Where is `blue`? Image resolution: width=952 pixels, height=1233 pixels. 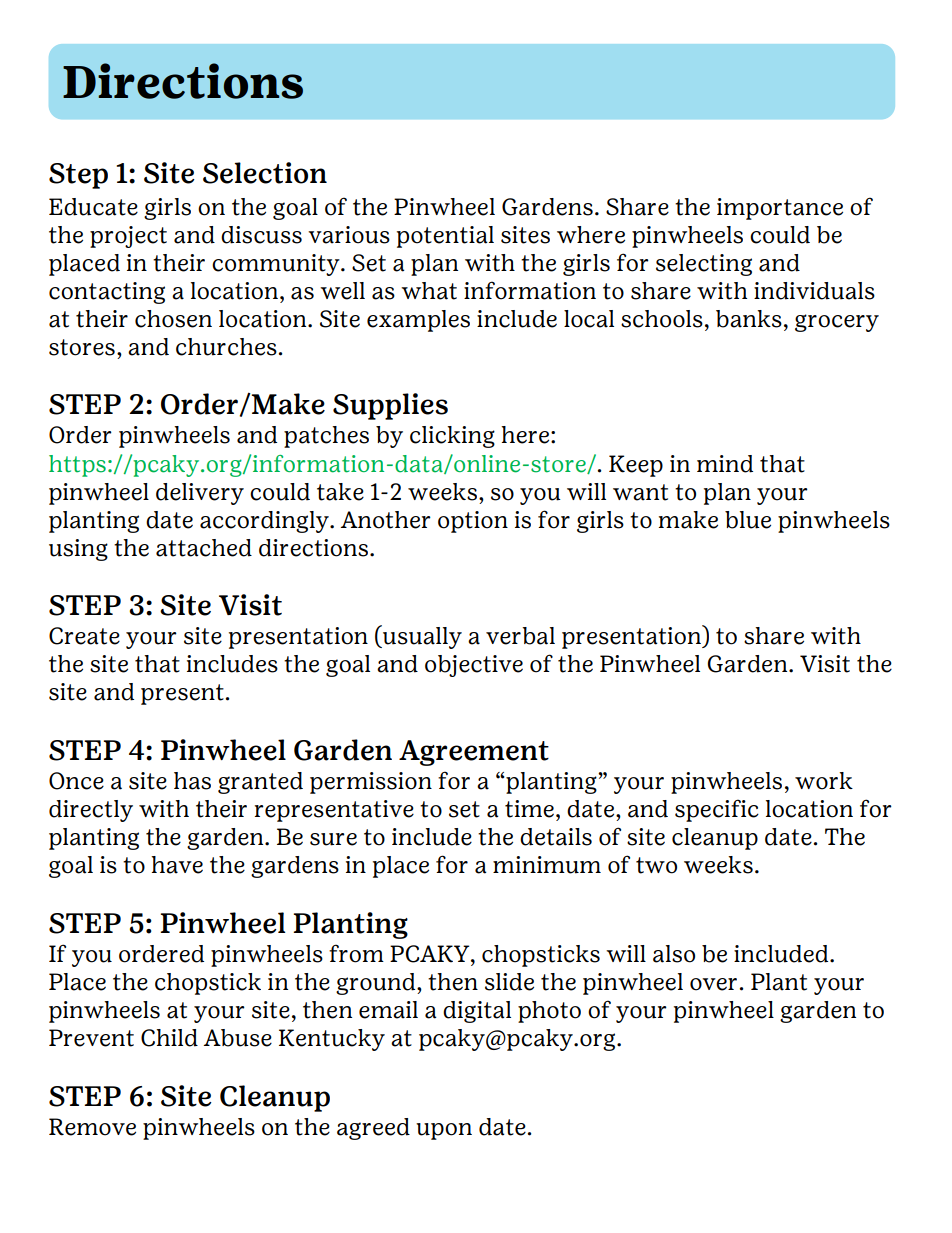 blue is located at coordinates (748, 520).
